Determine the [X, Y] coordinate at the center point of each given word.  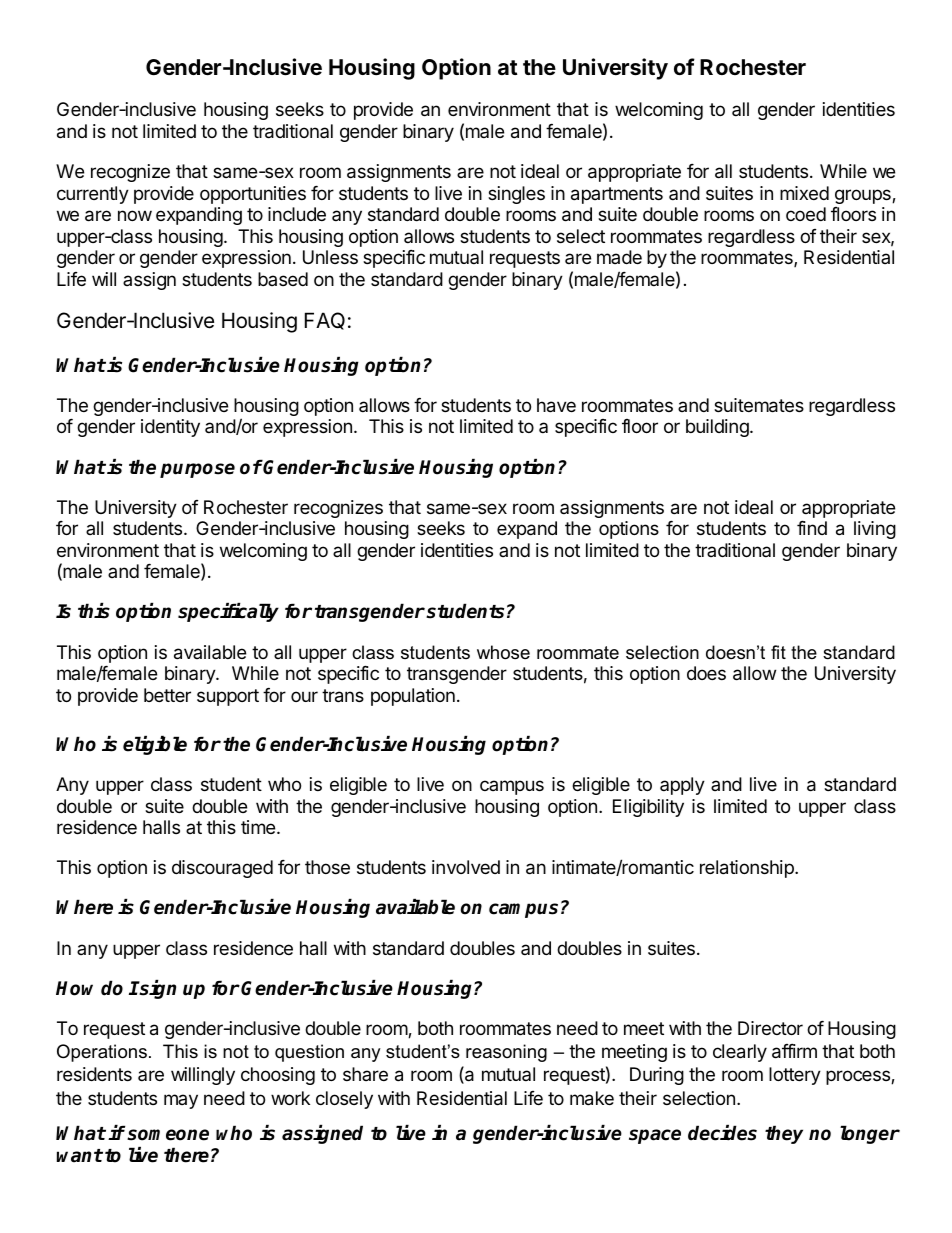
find [812, 528]
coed [806, 214]
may [181, 1101]
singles [516, 195]
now [135, 215]
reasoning [506, 1053]
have [556, 405]
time [258, 827]
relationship [748, 869]
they [784, 1134]
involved [466, 867]
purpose [197, 470]
